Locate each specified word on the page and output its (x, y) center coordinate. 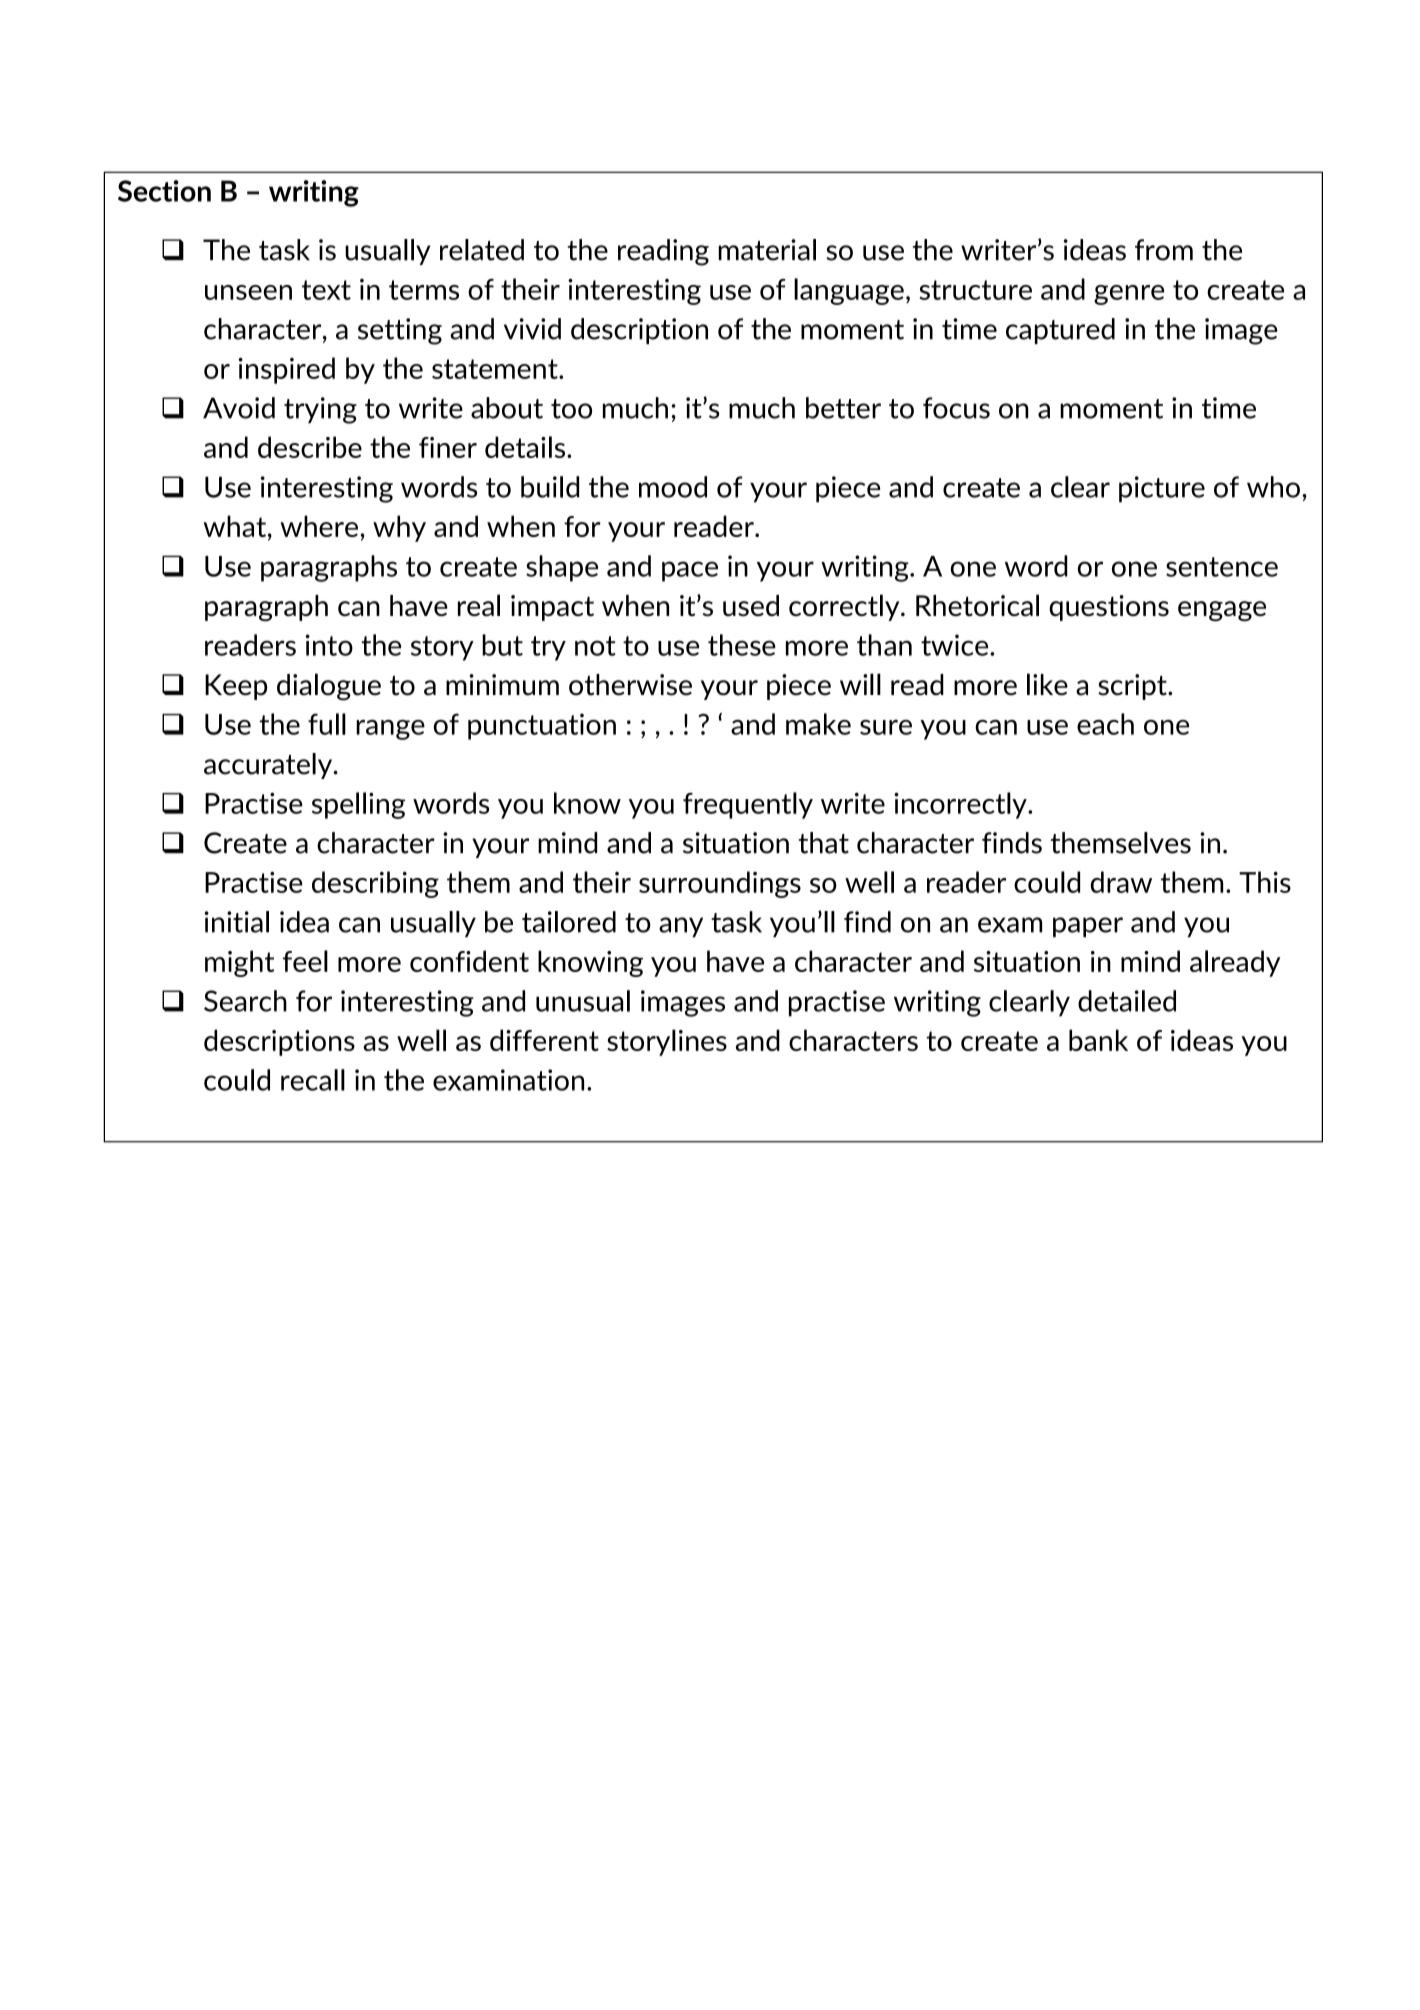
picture (1162, 489)
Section (164, 191)
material (767, 250)
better (843, 408)
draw (1121, 882)
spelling (358, 805)
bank (1098, 1040)
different (544, 1040)
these (742, 645)
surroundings (720, 884)
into (329, 645)
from (1164, 250)
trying (320, 410)
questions (1109, 608)
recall (313, 1080)
